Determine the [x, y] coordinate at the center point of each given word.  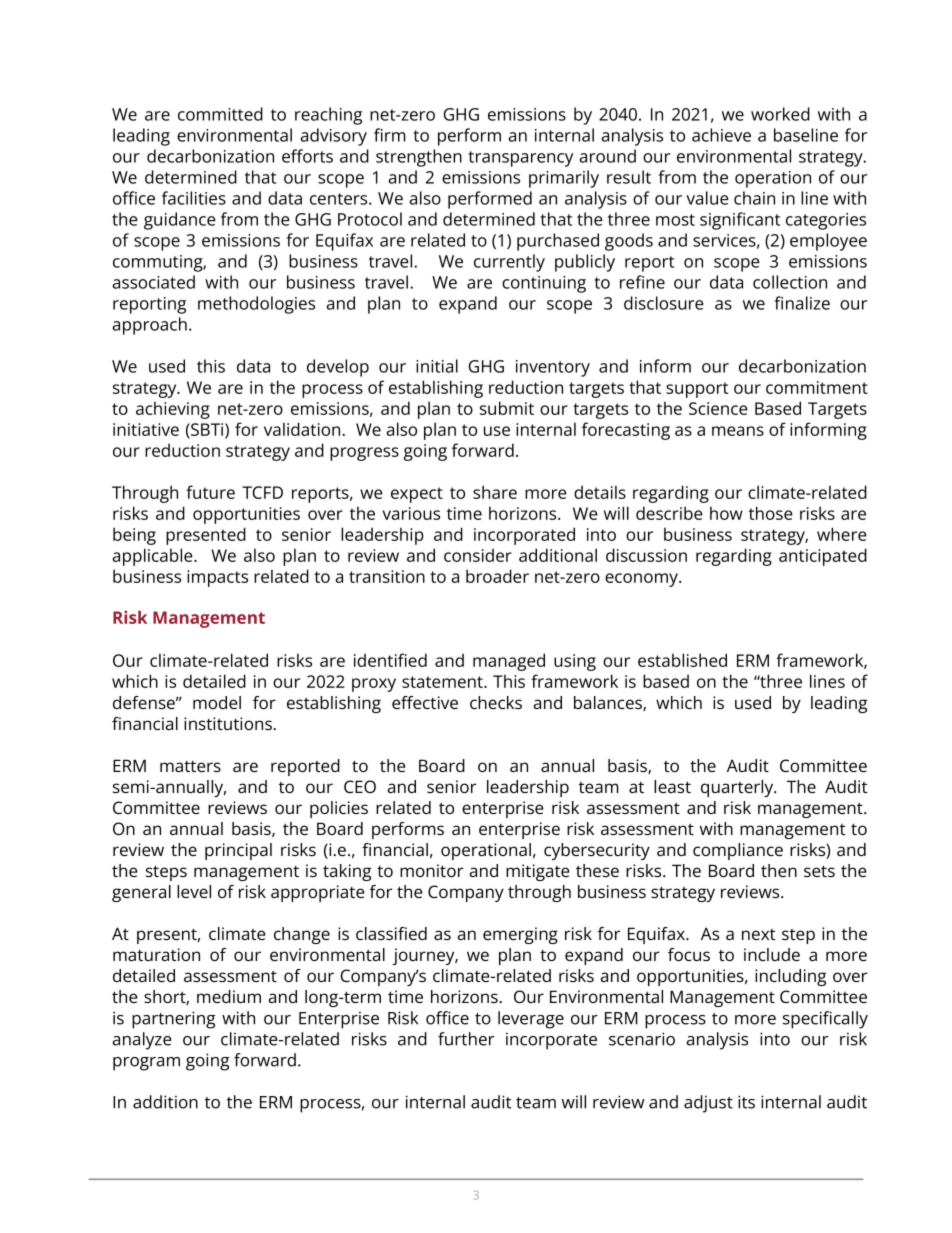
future [210, 492]
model [217, 702]
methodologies [256, 305]
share [495, 492]
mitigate [538, 872]
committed [220, 114]
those [771, 513]
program [146, 1064]
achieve [721, 135]
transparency [520, 159]
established [682, 660]
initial [437, 366]
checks [496, 702]
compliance [738, 851]
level [194, 891]
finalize [802, 303]
